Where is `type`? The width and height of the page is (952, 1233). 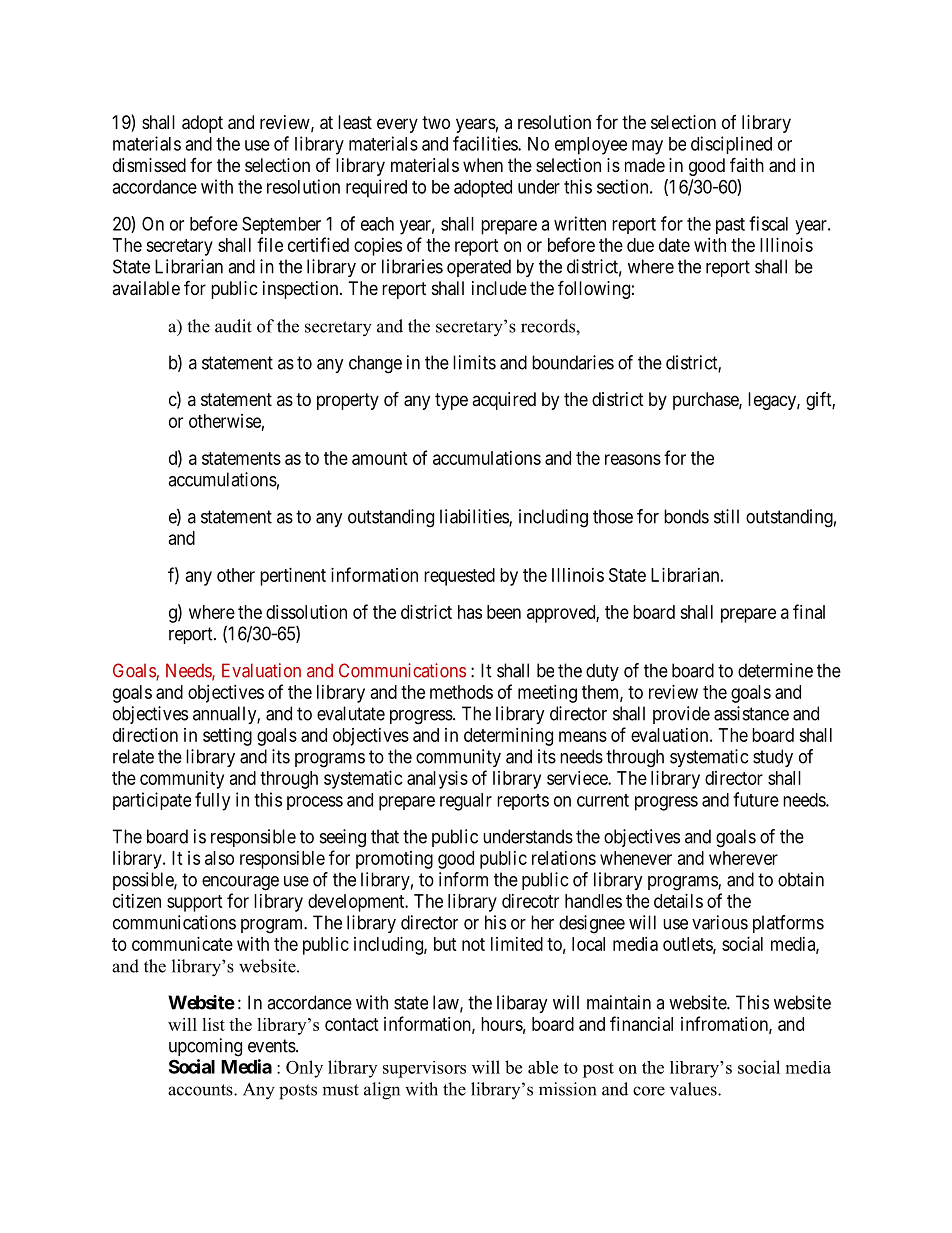
type is located at coordinates (451, 401).
